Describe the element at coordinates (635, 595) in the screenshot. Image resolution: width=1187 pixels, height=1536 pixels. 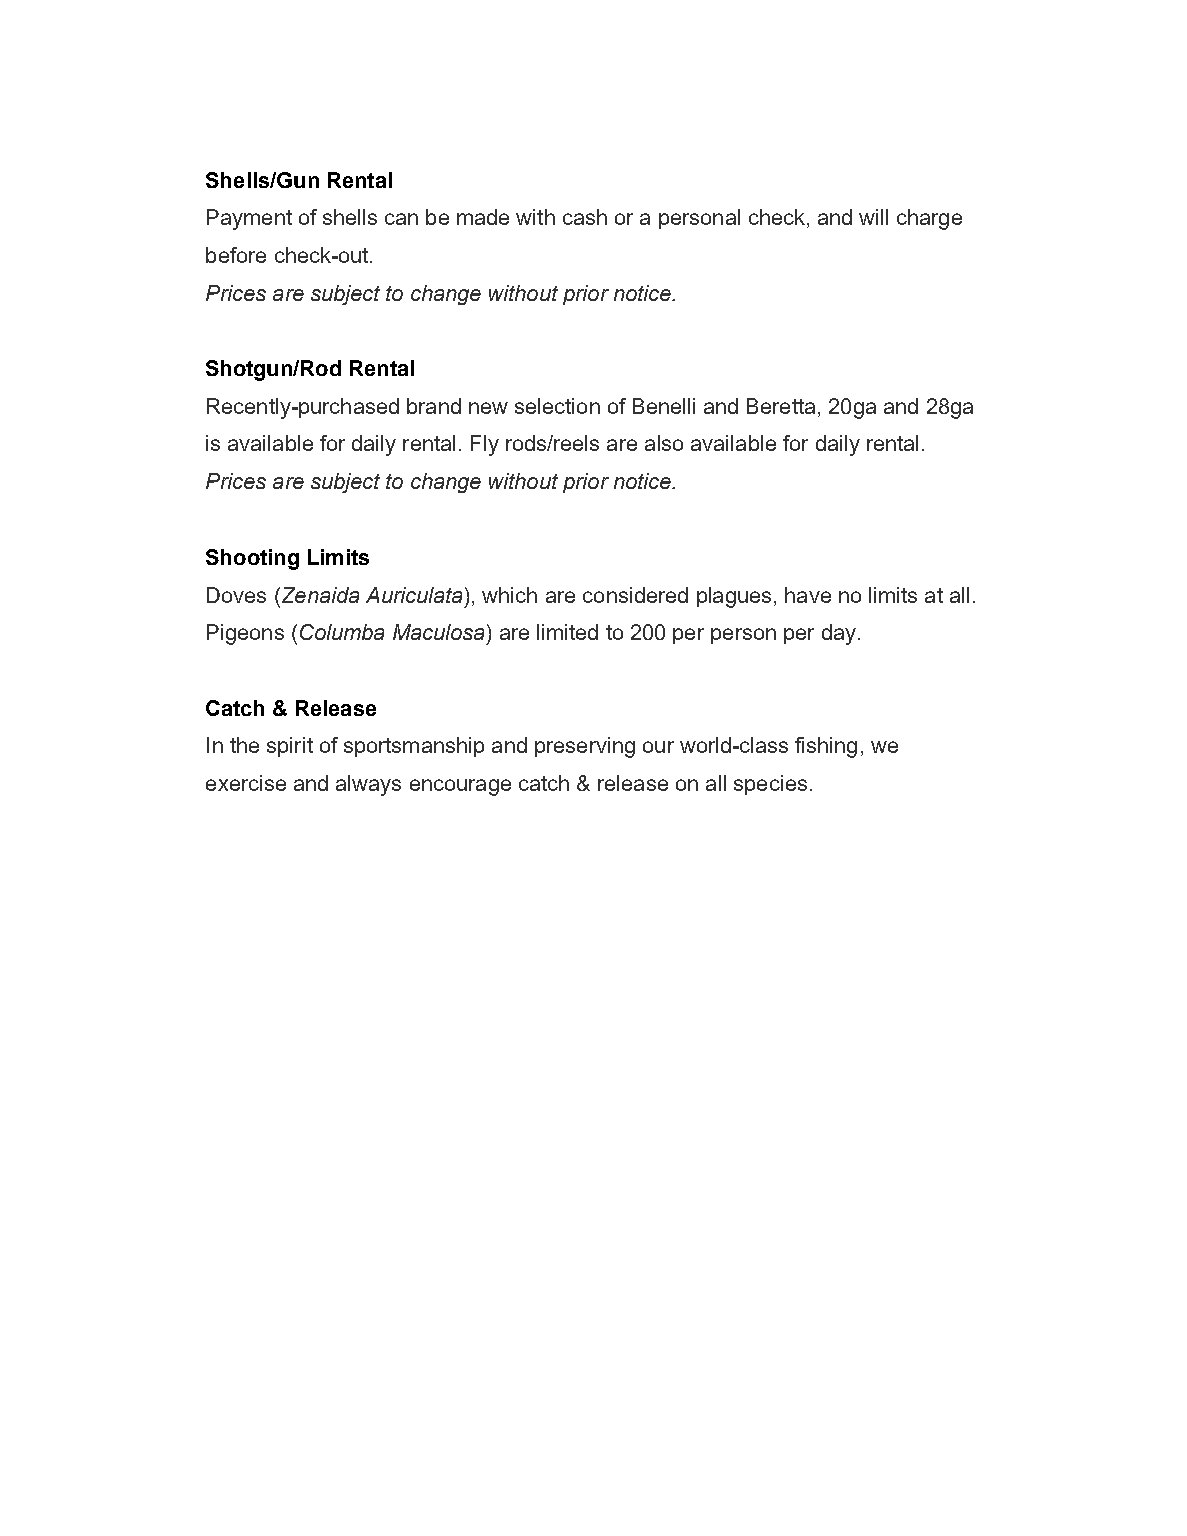
I see `considered` at that location.
